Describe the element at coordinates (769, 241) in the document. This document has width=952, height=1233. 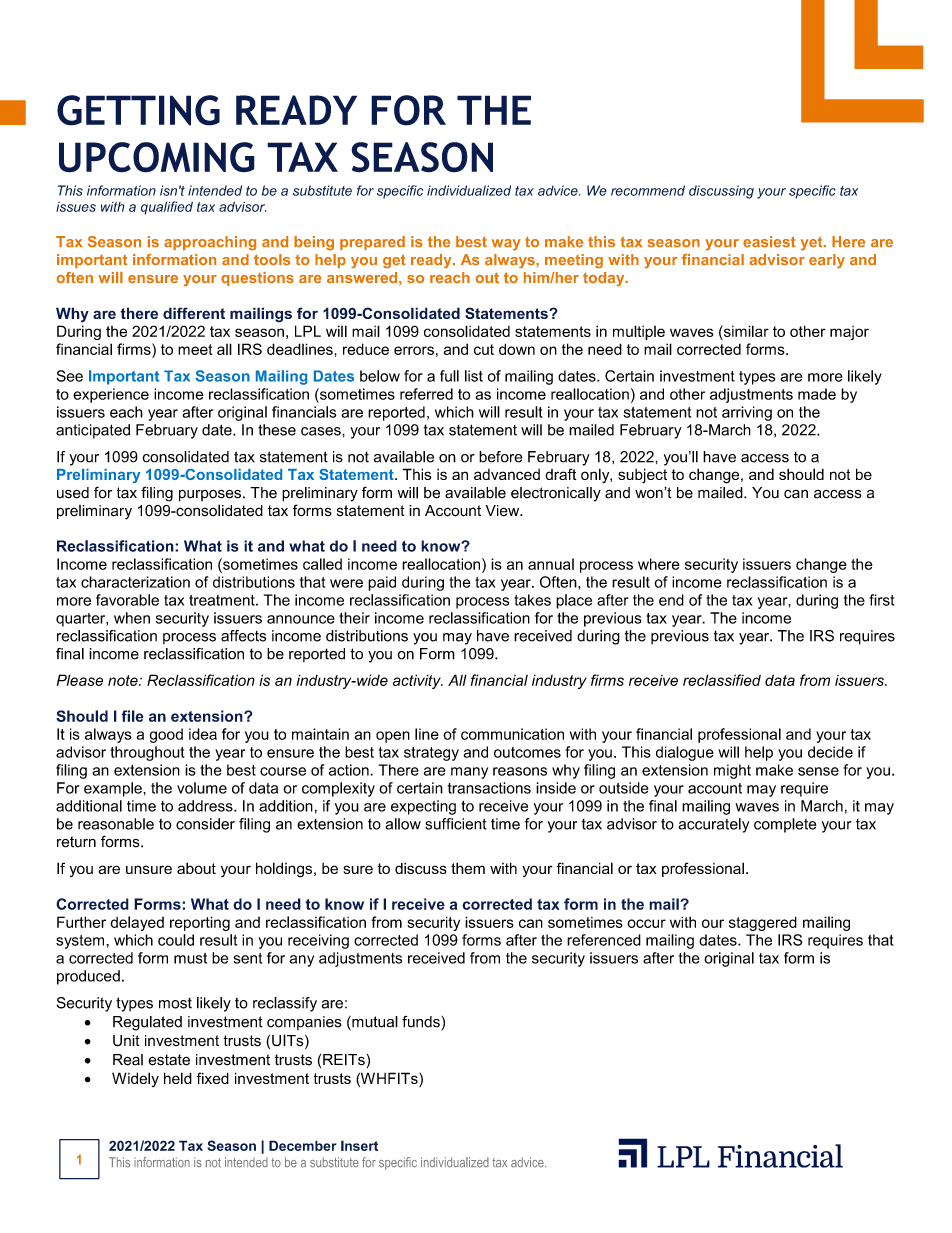
I see `easiest` at that location.
